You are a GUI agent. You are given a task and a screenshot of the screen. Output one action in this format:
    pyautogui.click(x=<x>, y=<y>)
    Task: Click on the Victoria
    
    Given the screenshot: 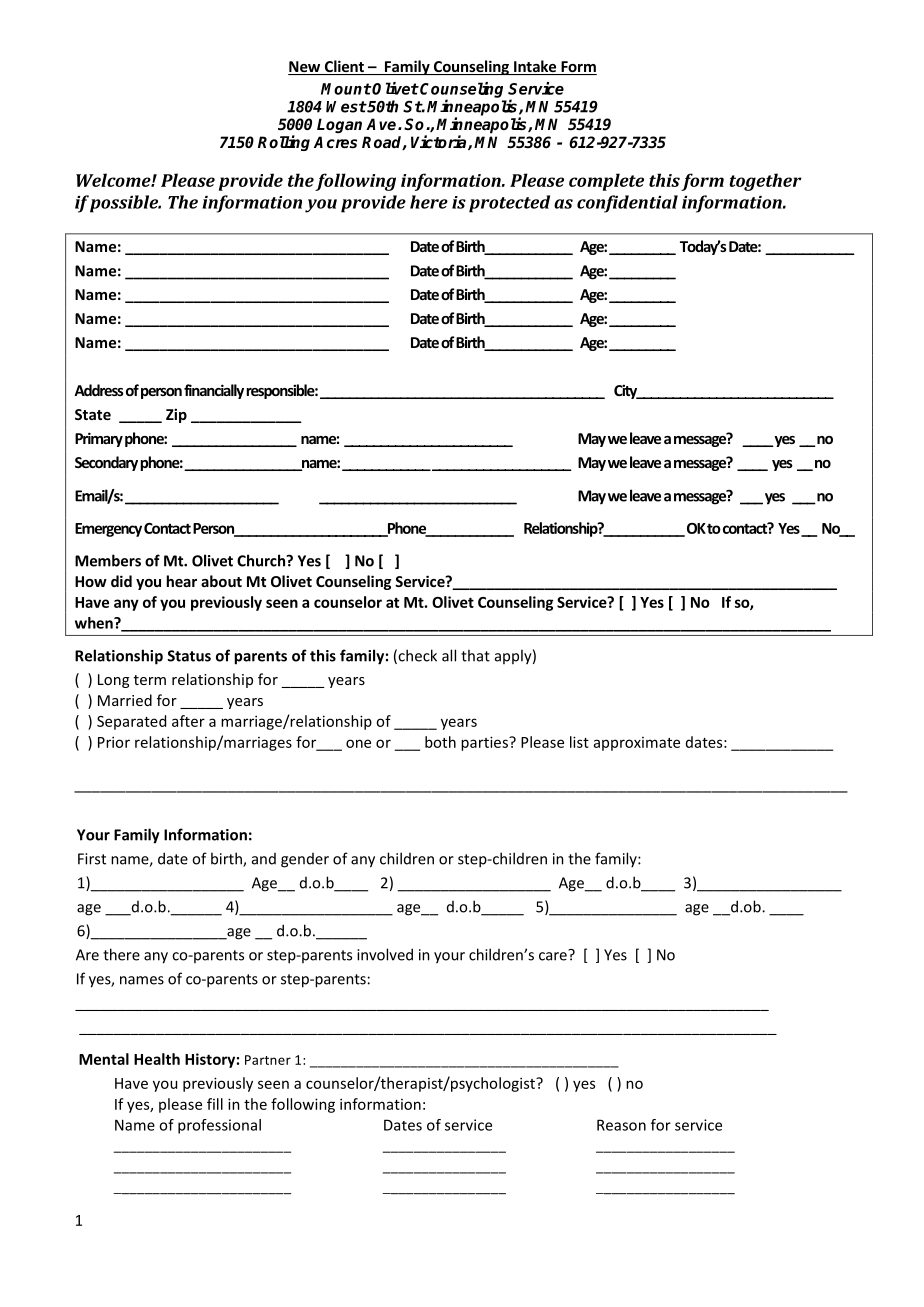 What is the action you would take?
    pyautogui.click(x=440, y=142)
